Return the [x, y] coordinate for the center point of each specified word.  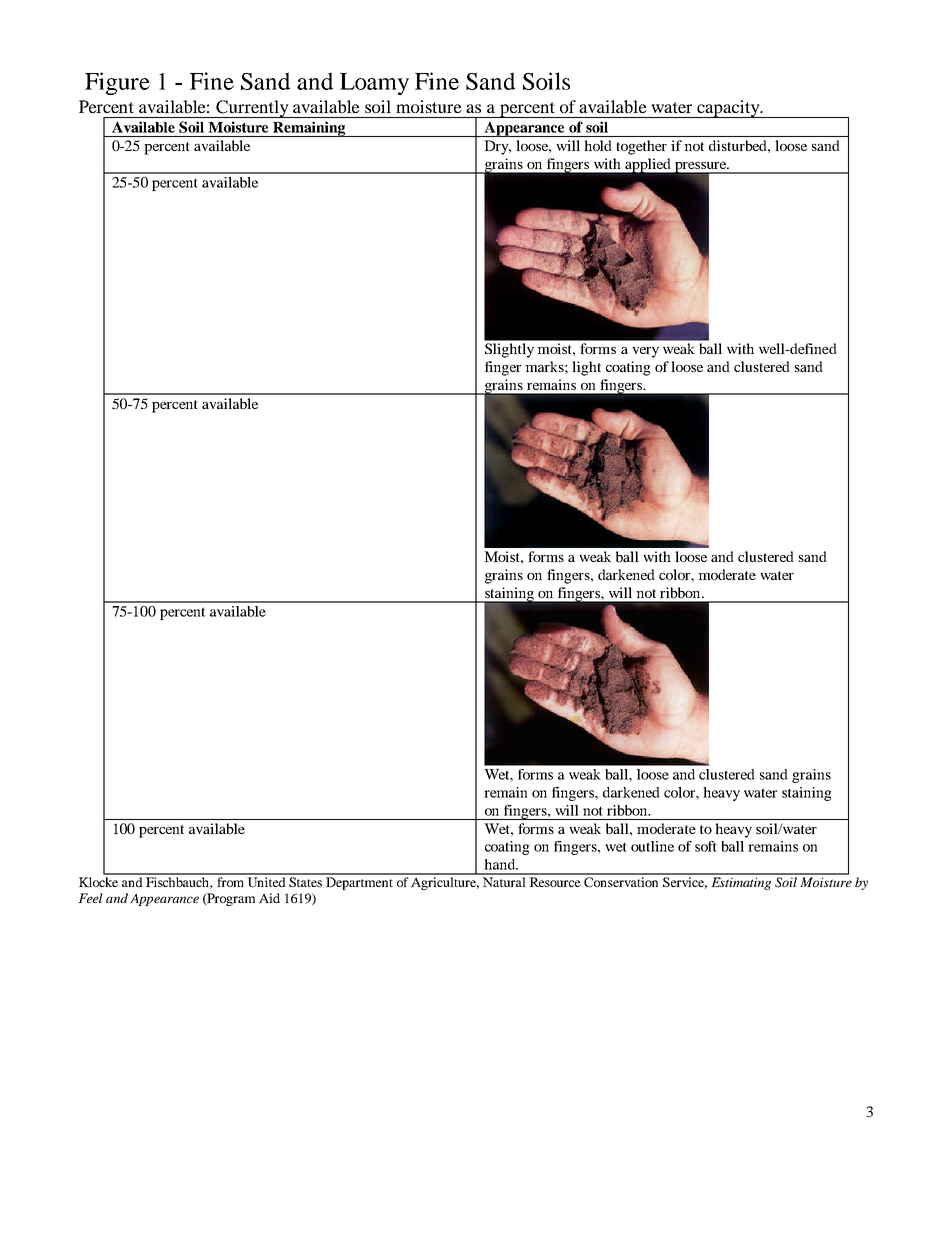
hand [501, 864]
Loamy [374, 84]
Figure [117, 83]
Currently [252, 109]
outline [652, 846]
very [645, 352]
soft [706, 846]
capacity [729, 109]
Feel [90, 898]
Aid [269, 898]
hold [598, 145]
